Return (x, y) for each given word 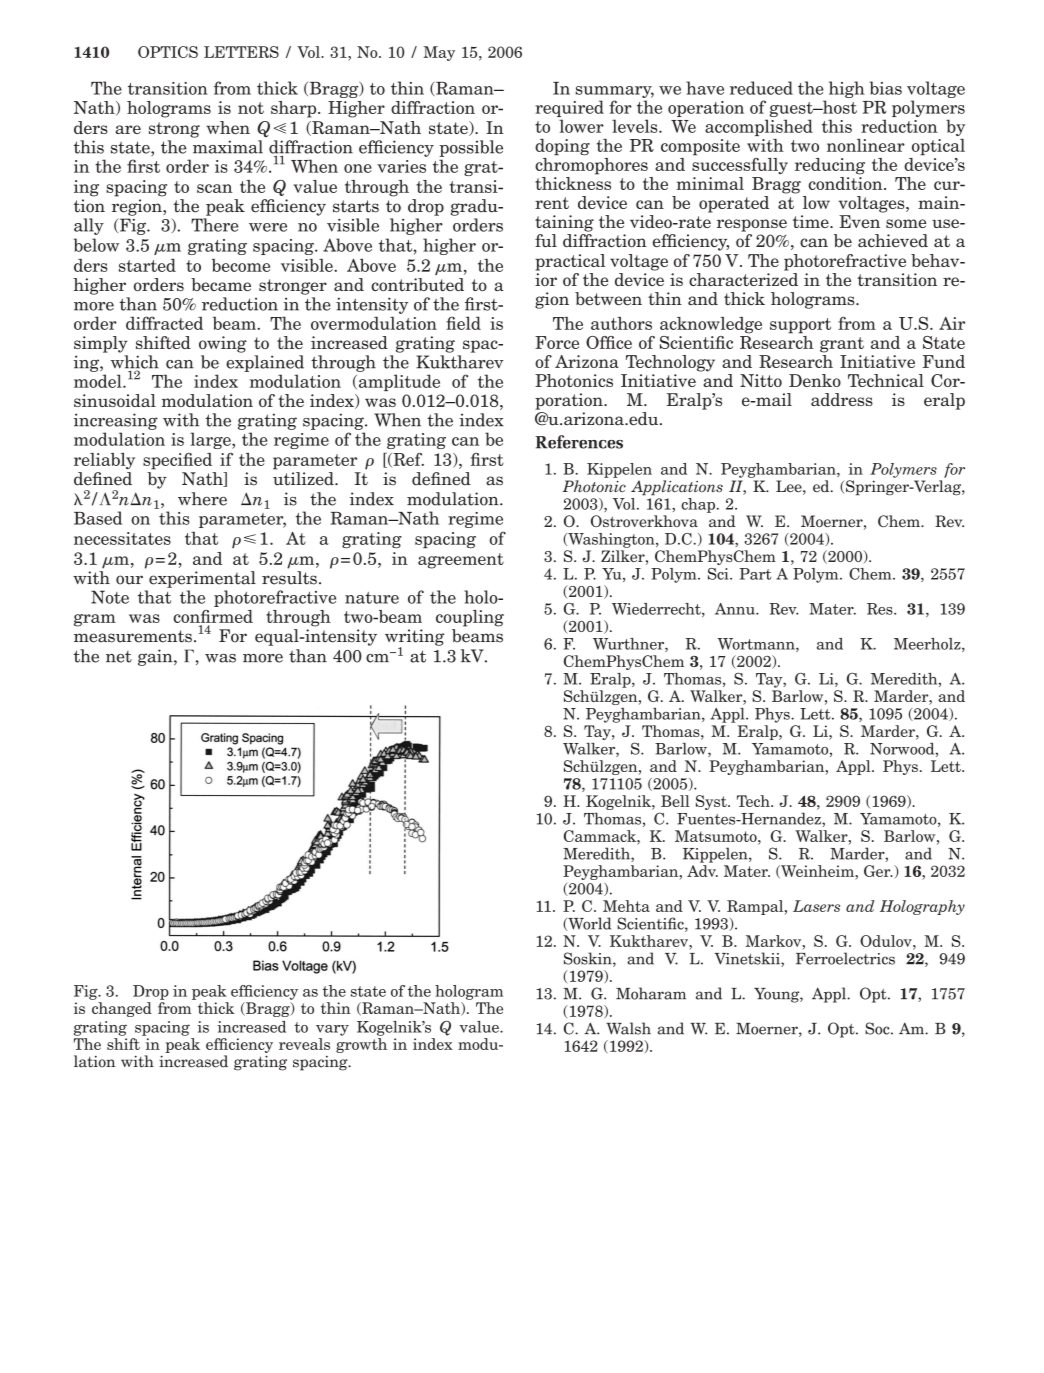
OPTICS (168, 52)
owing (223, 344)
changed (122, 1009)
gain (156, 657)
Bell (675, 801)
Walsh (628, 1028)
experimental (202, 579)
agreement (461, 561)
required (569, 110)
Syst (712, 802)
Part (755, 574)
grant (842, 345)
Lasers (816, 906)
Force (557, 342)
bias (886, 88)
